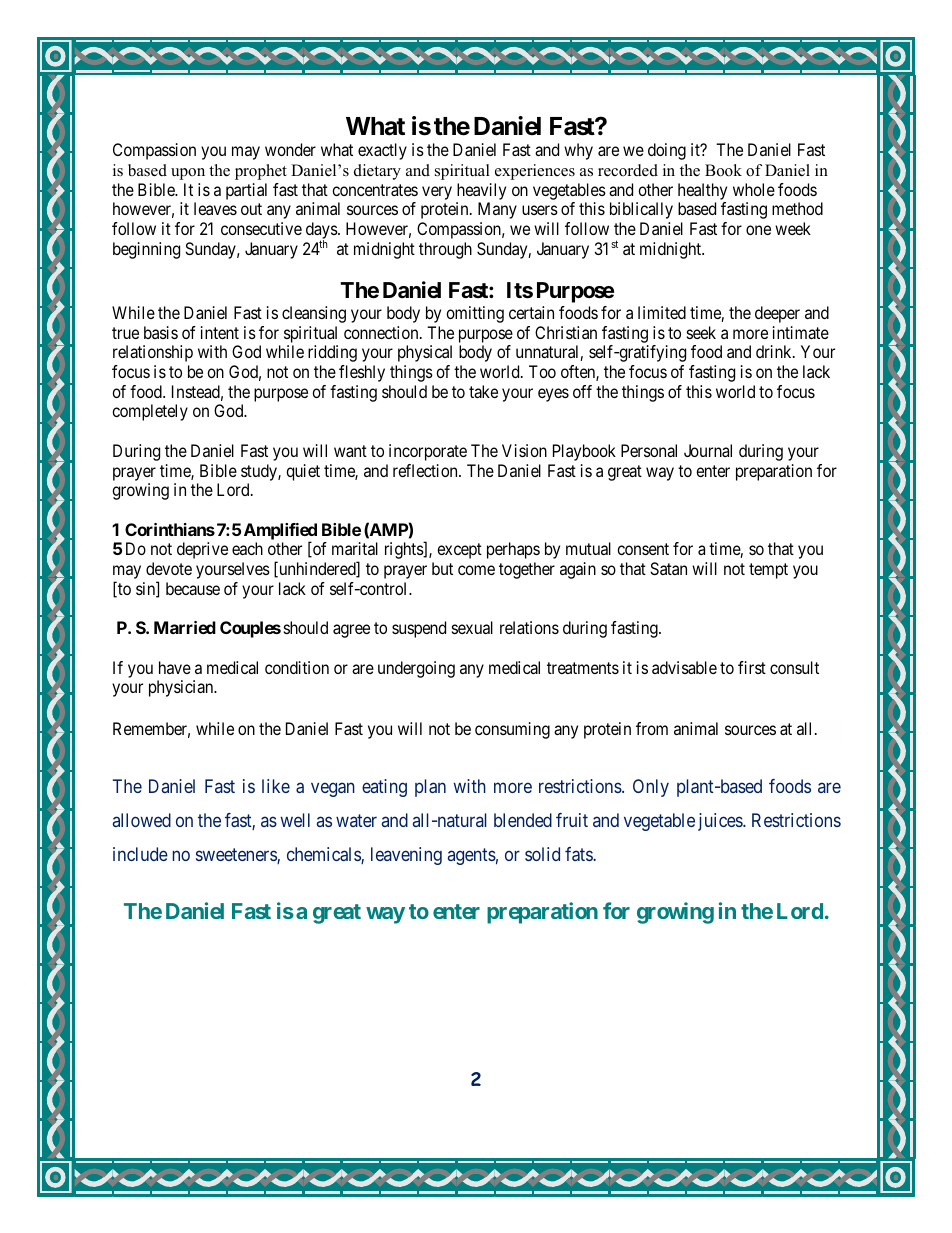  Describe the element at coordinates (481, 191) in the page. I see `heavily` at that location.
